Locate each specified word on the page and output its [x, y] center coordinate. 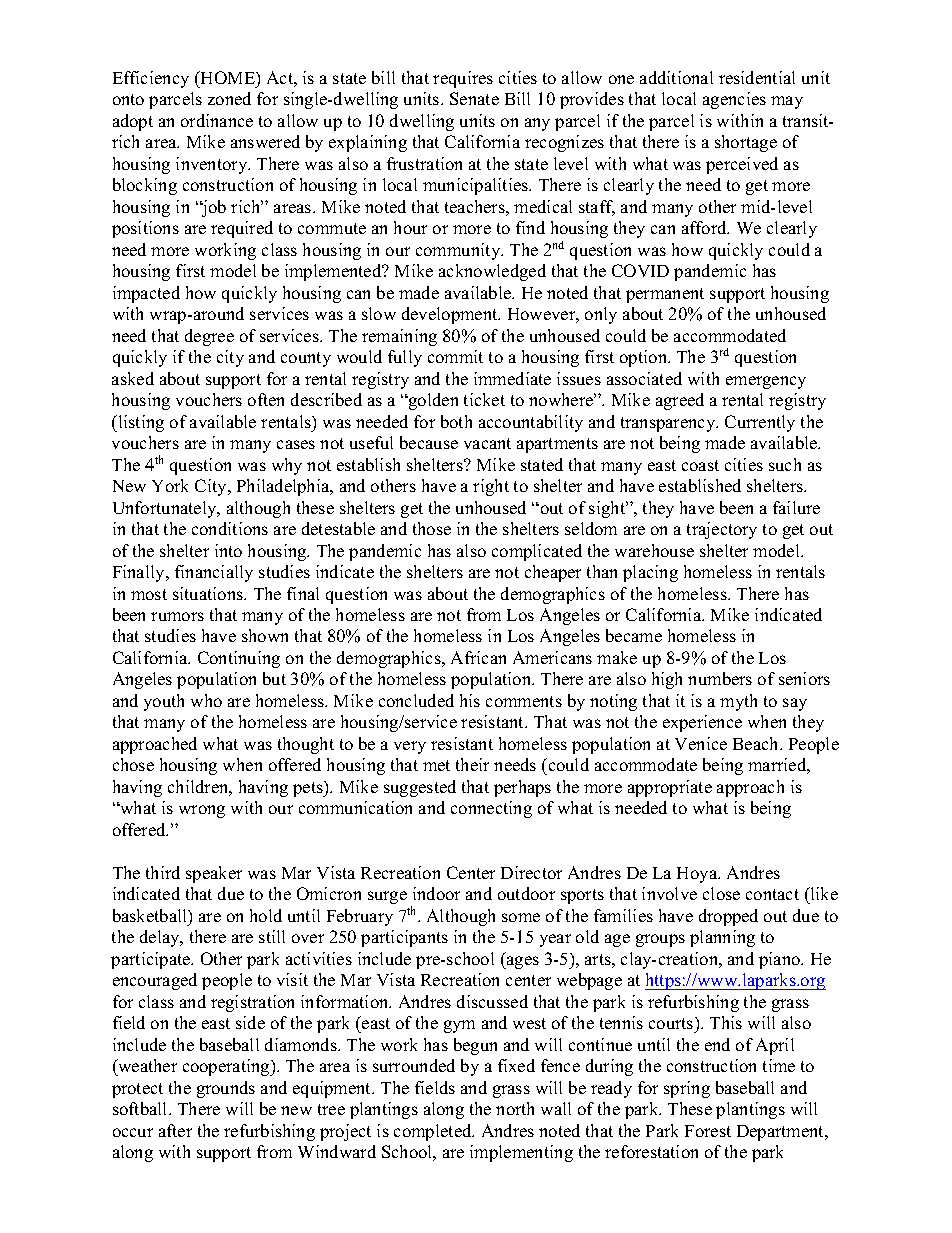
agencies [734, 100]
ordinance [217, 120]
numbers [720, 678]
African [478, 657]
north [515, 1108]
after [175, 1130]
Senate [474, 98]
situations [209, 593]
